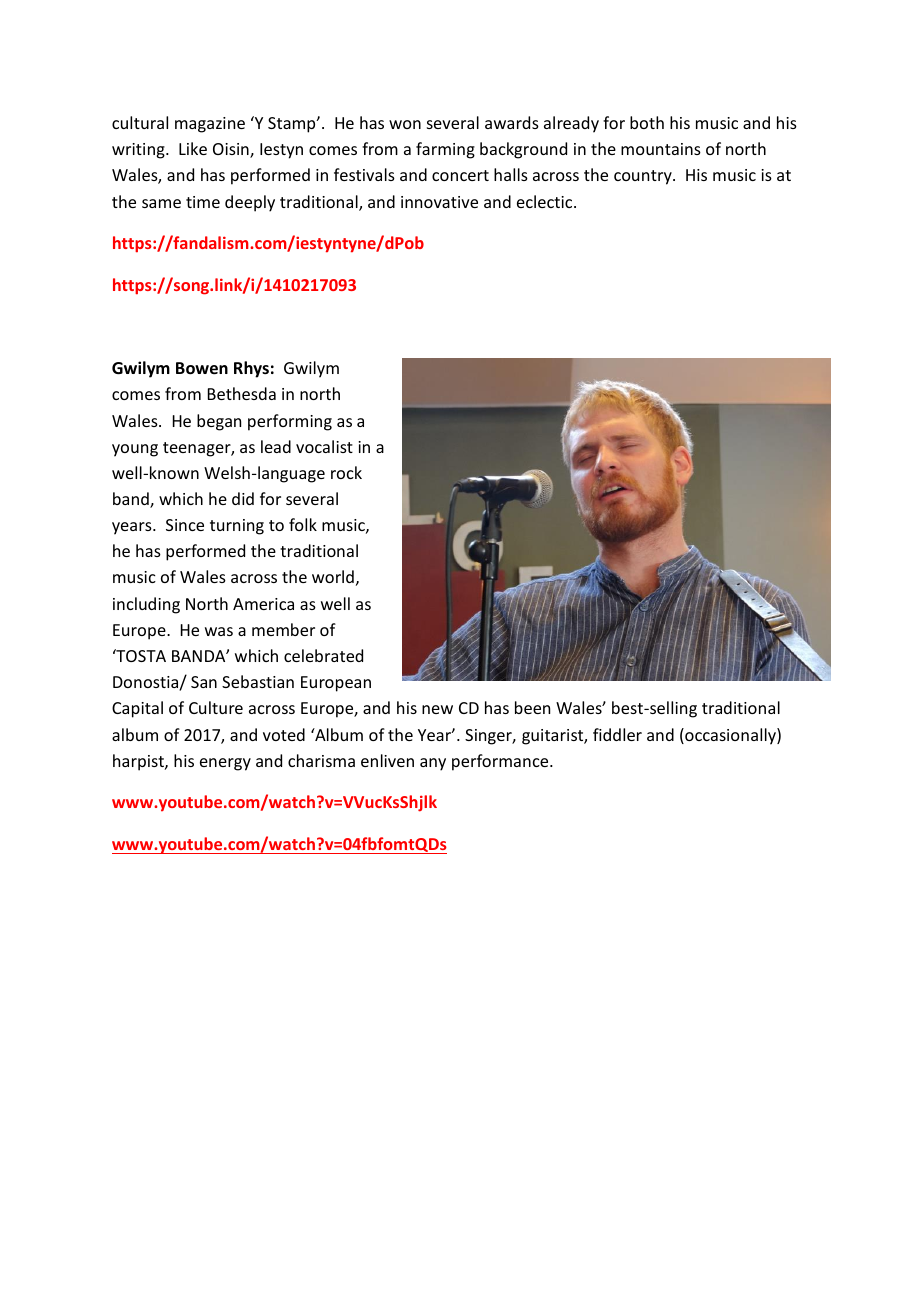  What do you see at coordinates (661, 149) in the image?
I see `mountains` at bounding box center [661, 149].
